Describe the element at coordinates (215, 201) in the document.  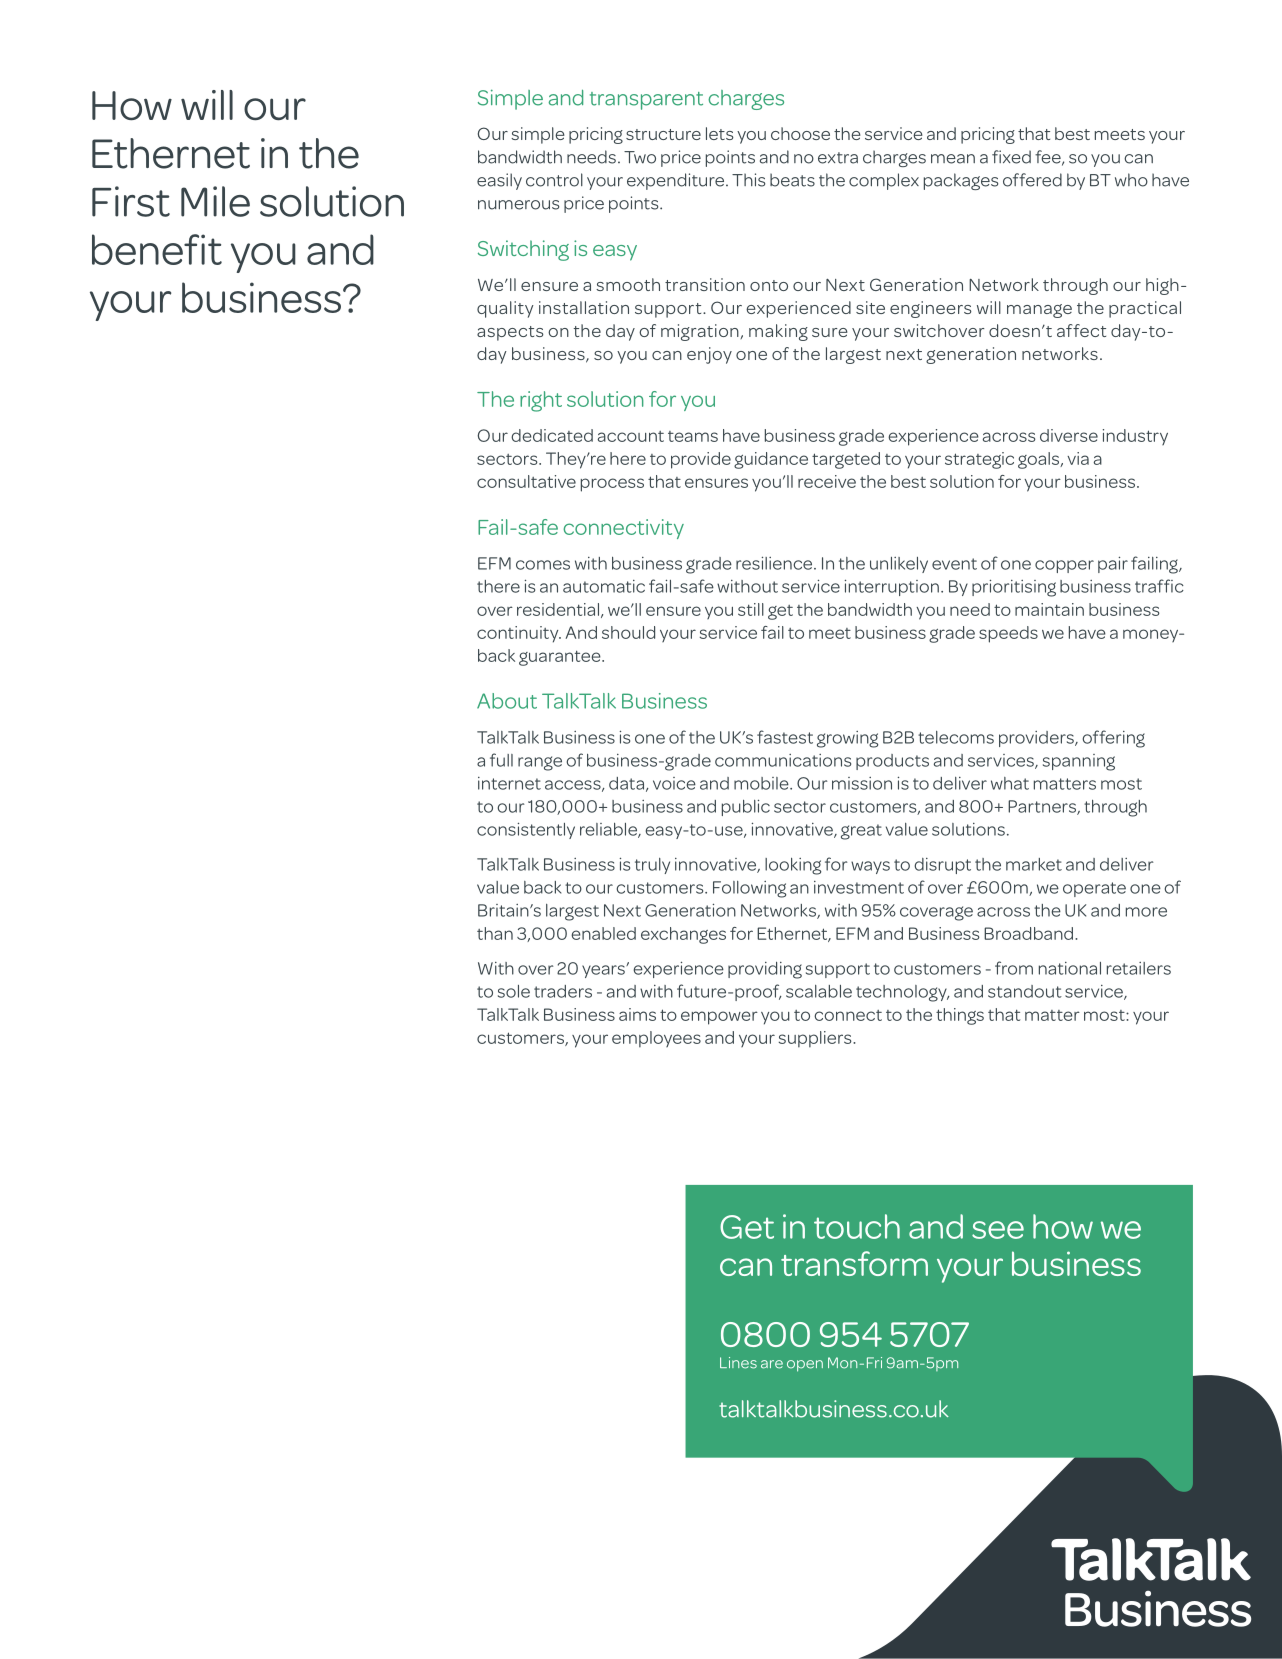
I see `Mile` at that location.
